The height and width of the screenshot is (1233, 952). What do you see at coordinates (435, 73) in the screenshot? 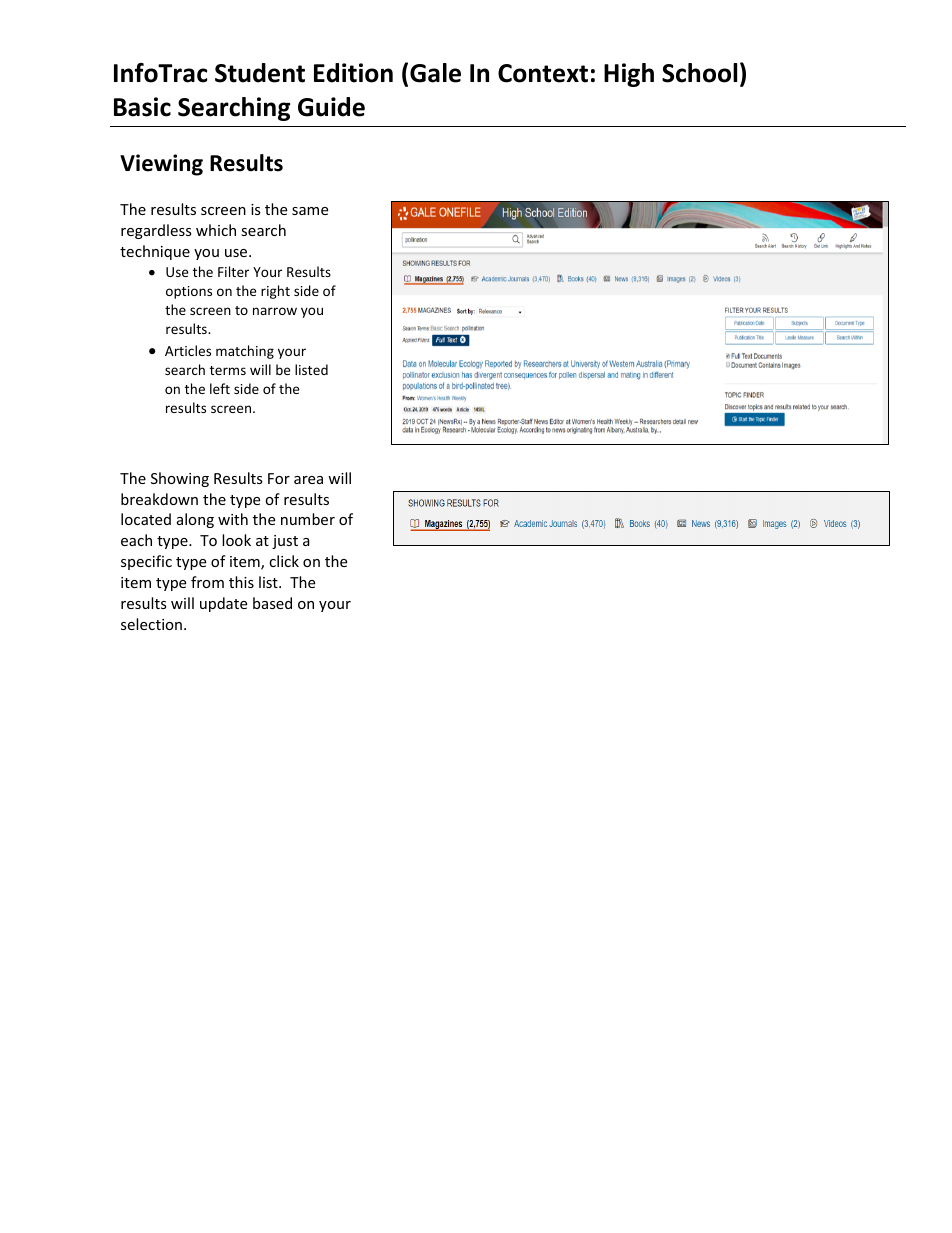
I see `Gale` at bounding box center [435, 73].
